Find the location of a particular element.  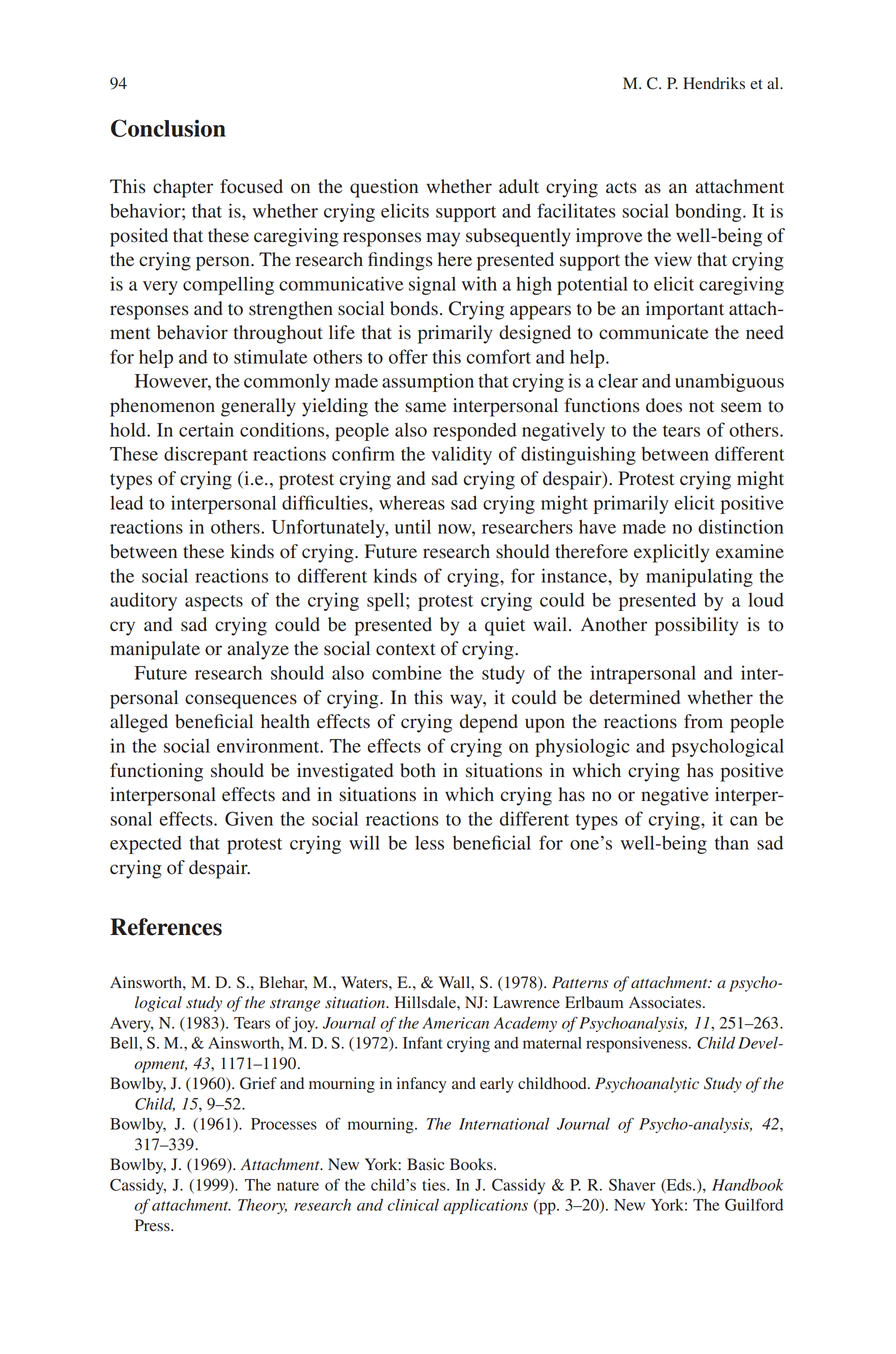

question is located at coordinates (384, 188).
